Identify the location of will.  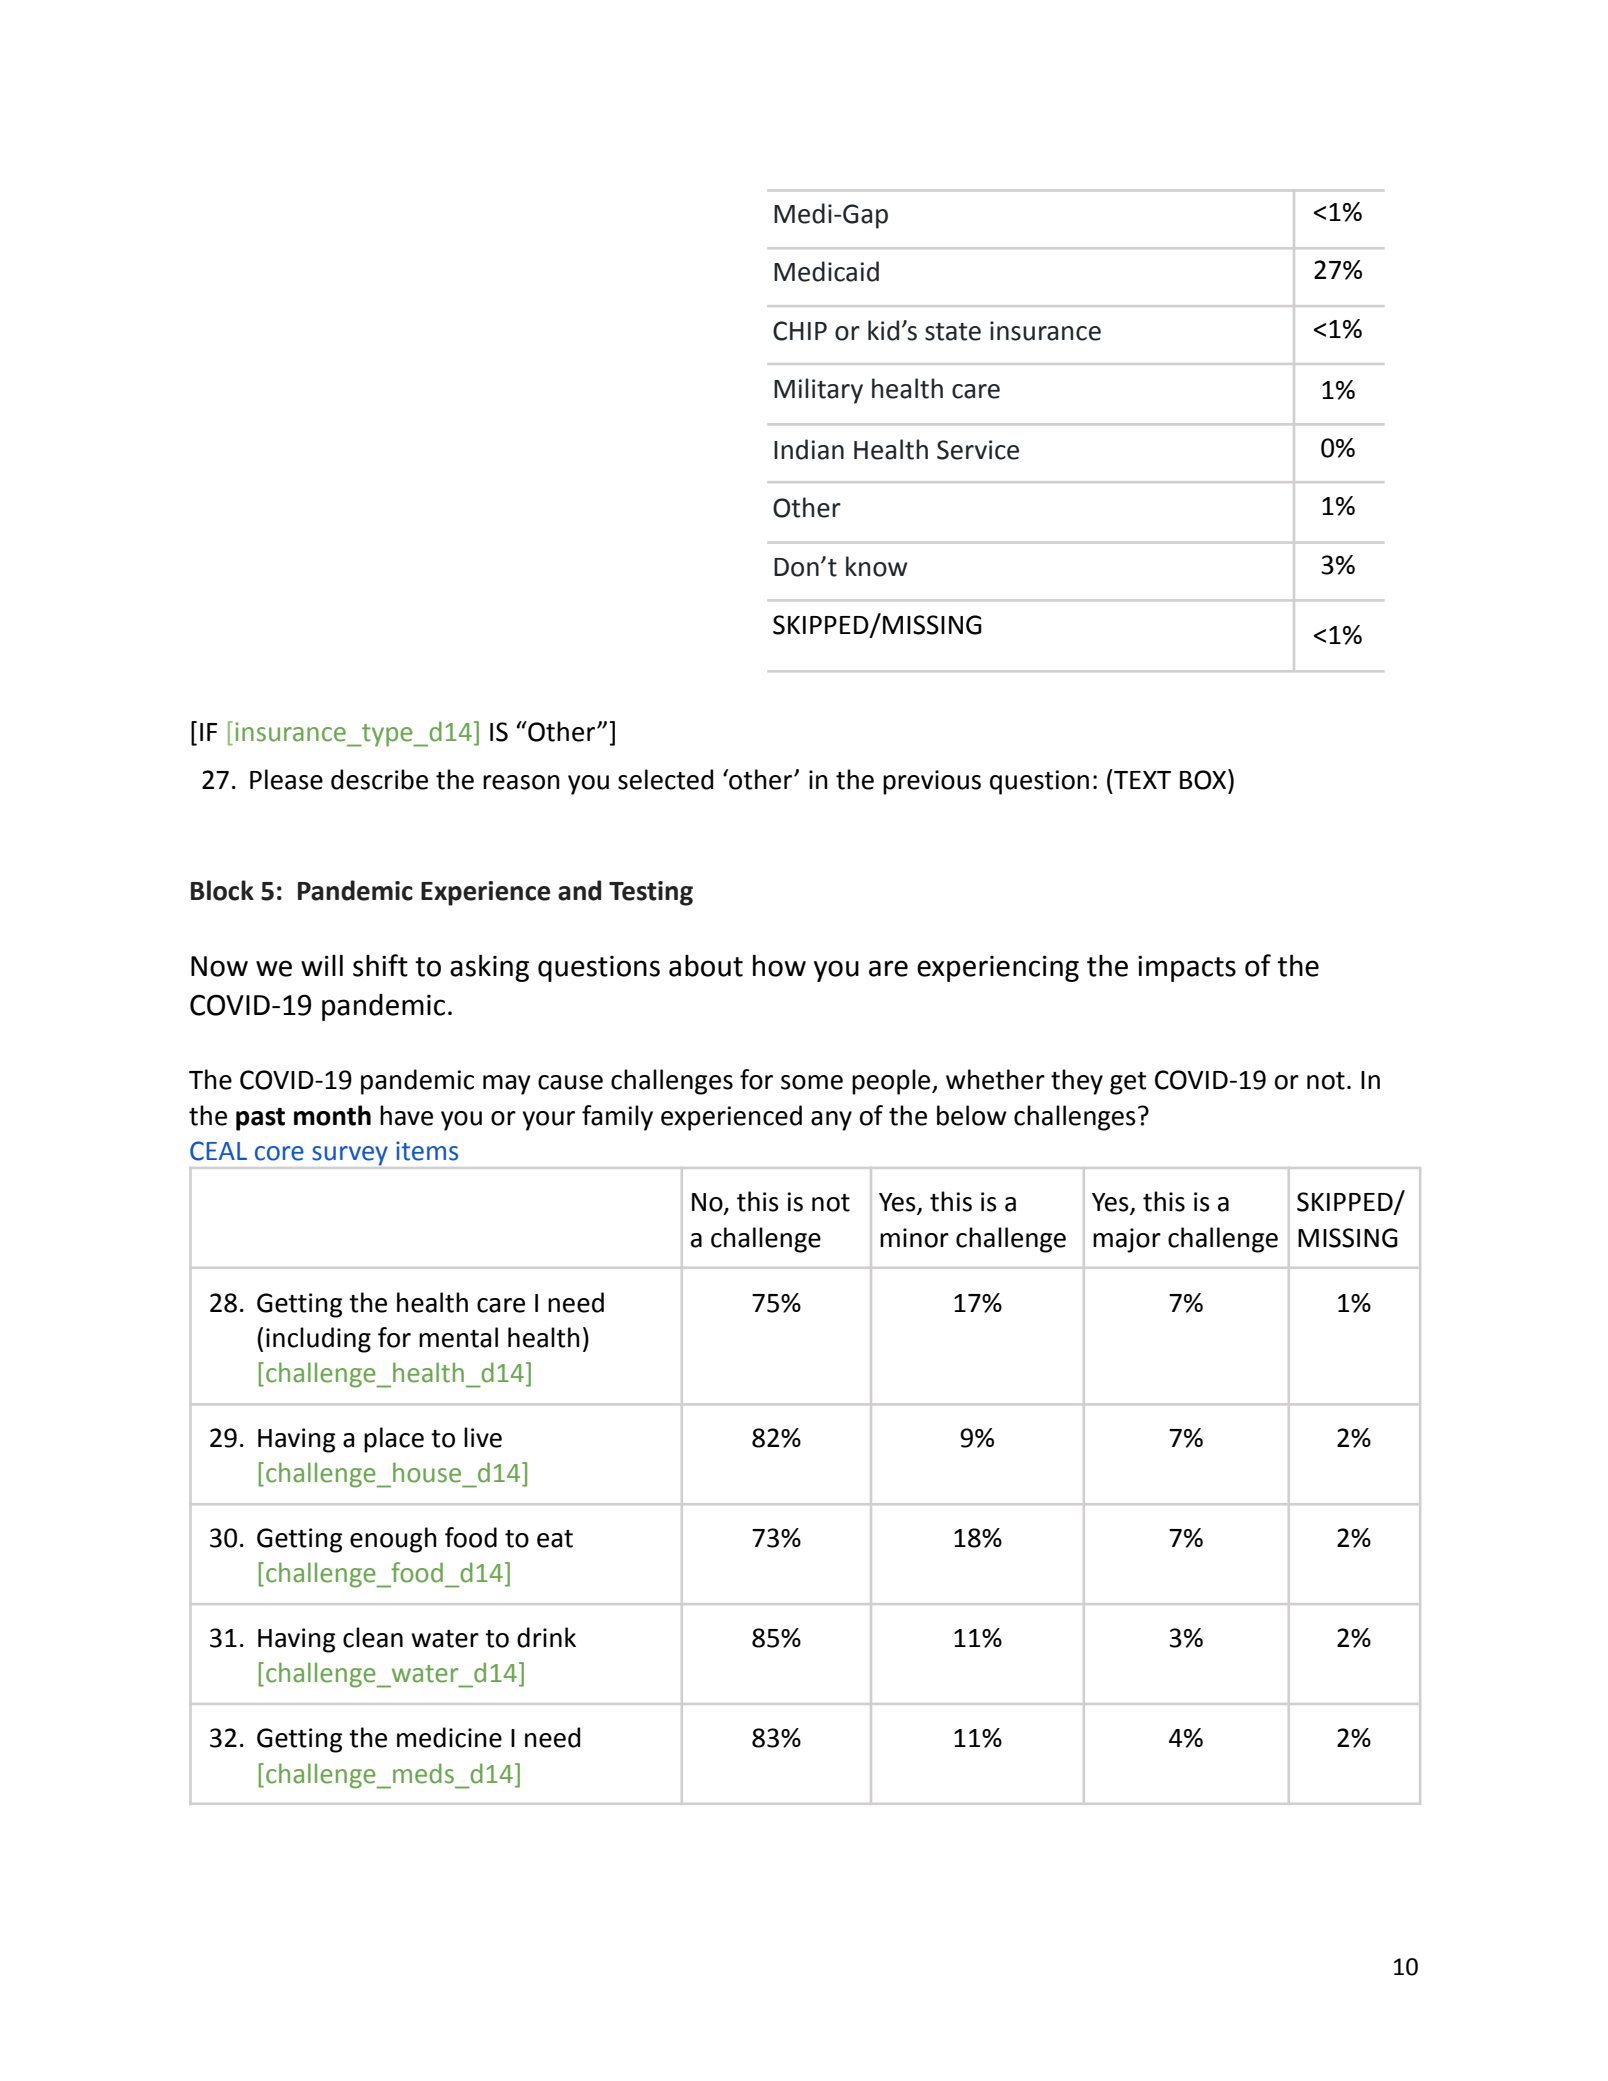
(322, 965).
